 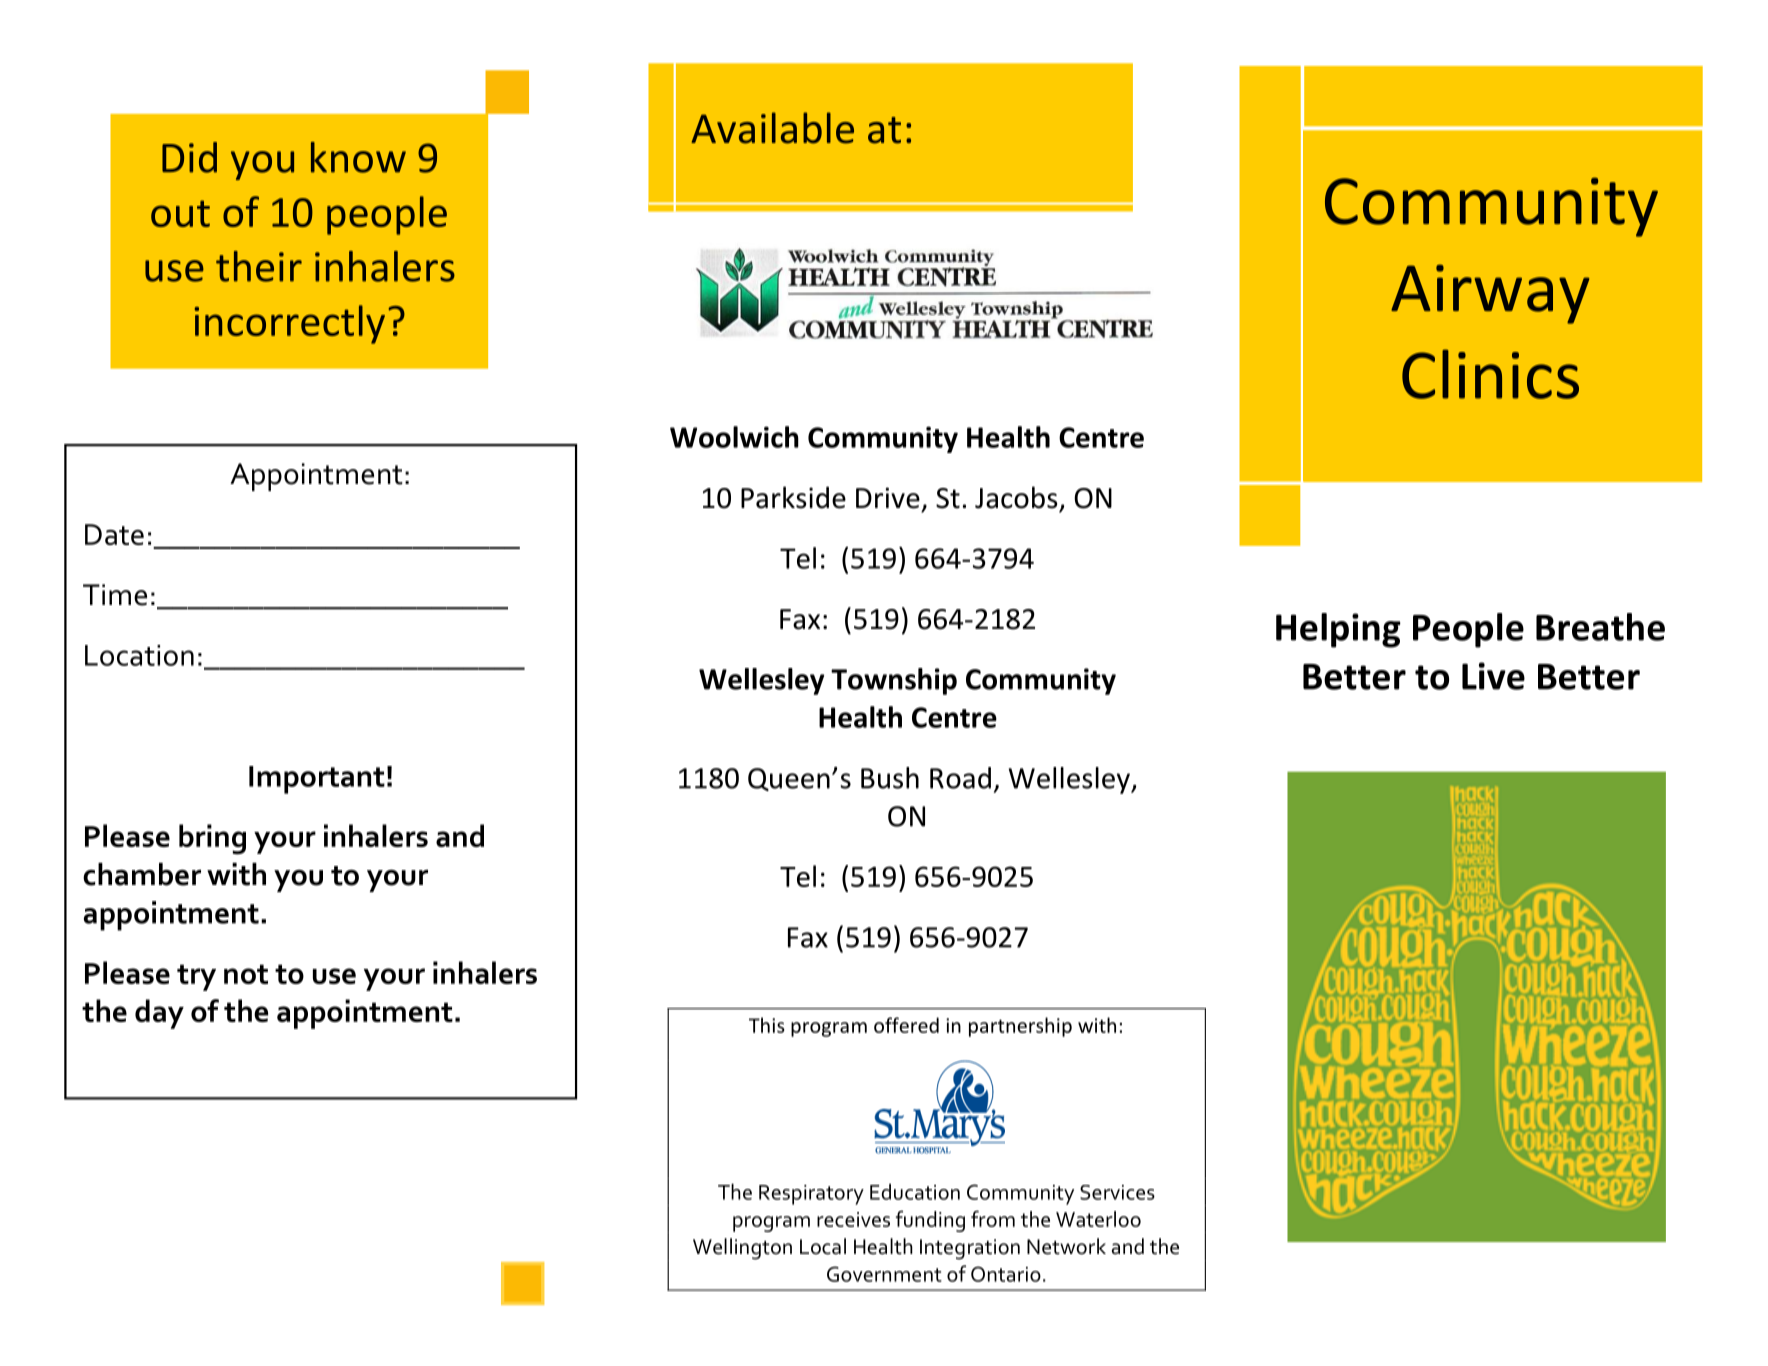 I want to click on Wellington, so click(x=742, y=1249).
